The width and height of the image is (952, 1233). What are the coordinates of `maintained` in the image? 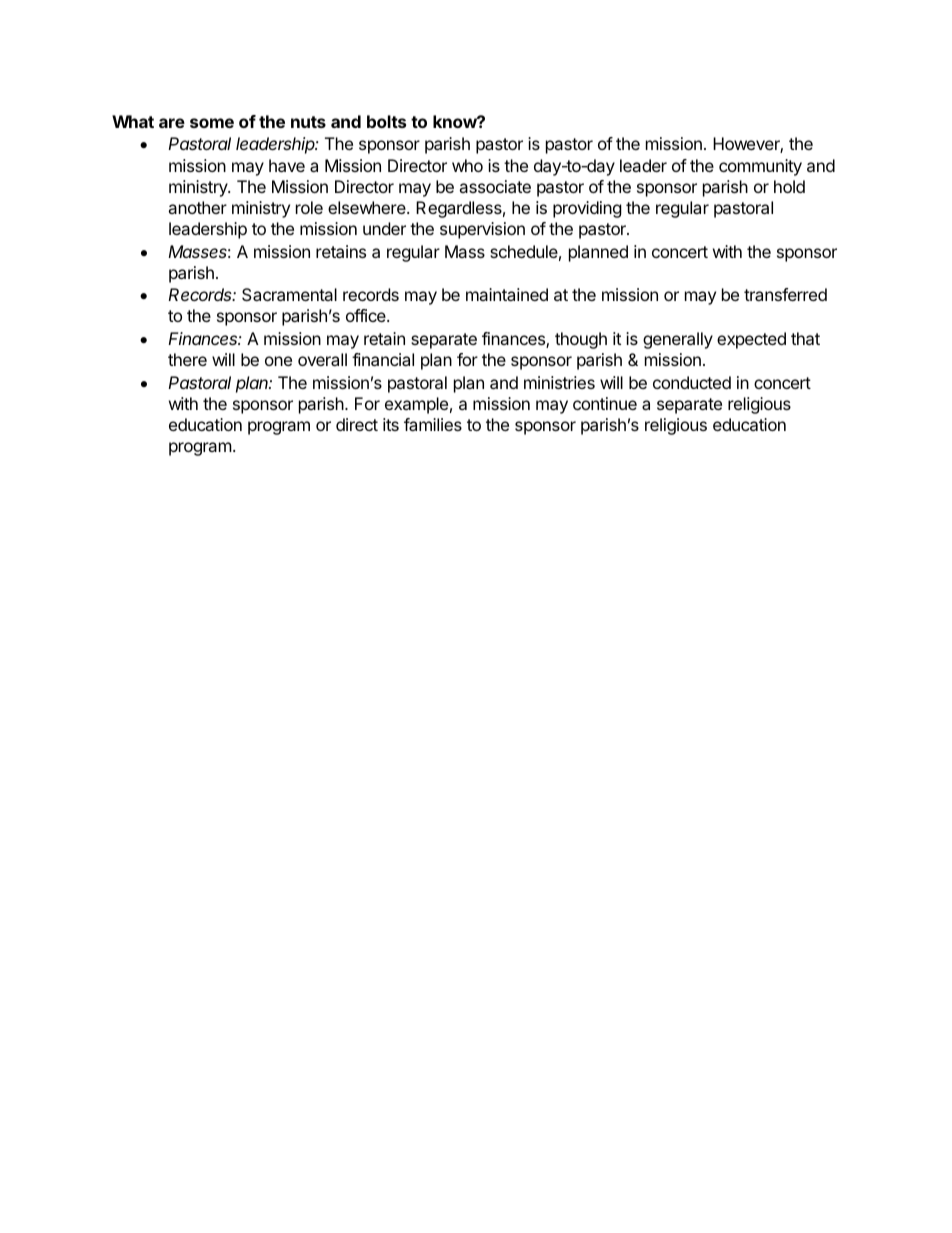 It's located at (507, 294).
